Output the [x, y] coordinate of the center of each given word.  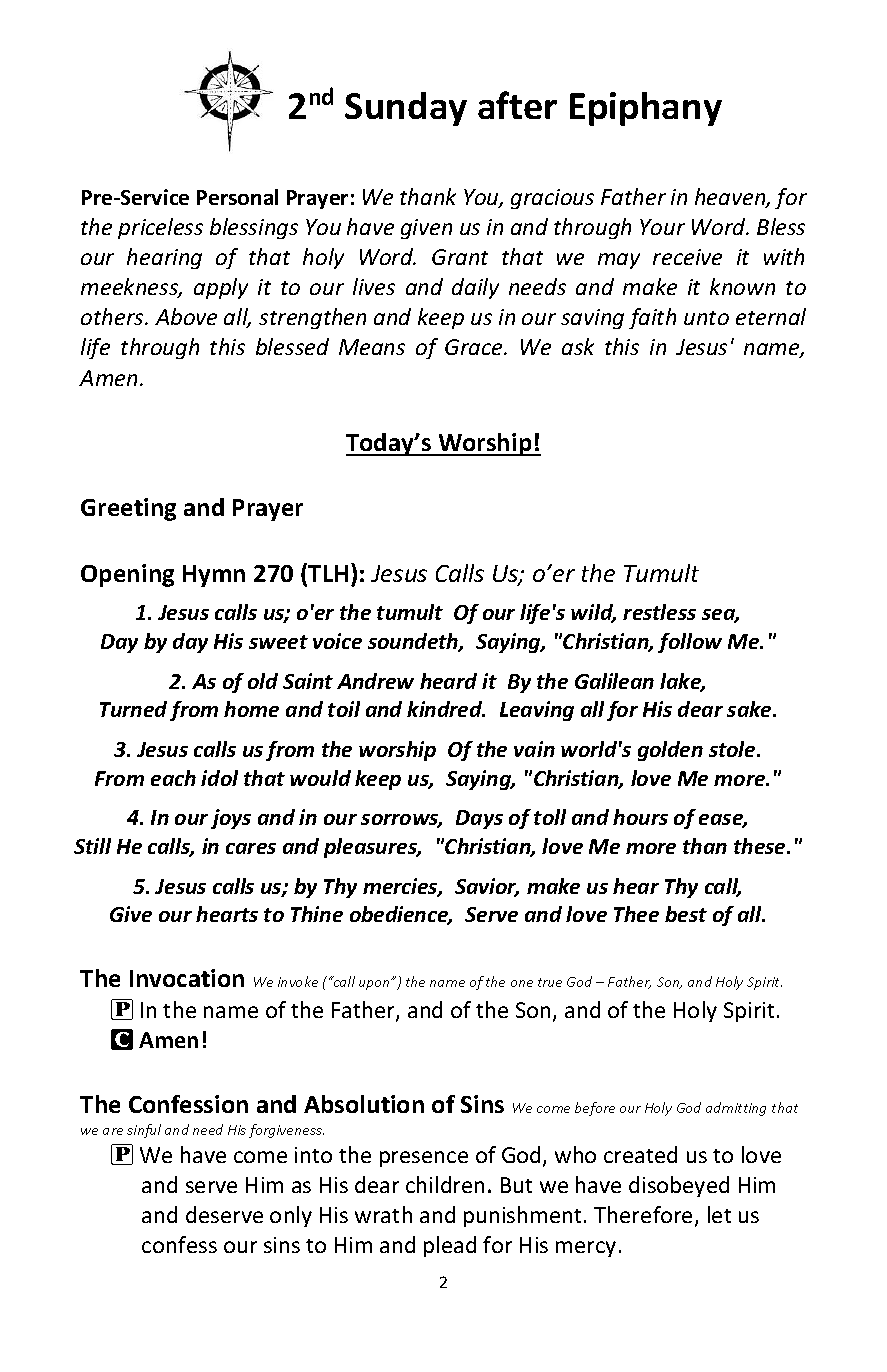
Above [186, 316]
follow [690, 643]
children [445, 1184]
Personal [237, 197]
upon [375, 984]
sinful [144, 1131]
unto [706, 318]
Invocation [187, 978]
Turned [133, 709]
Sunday [406, 109]
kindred [446, 709]
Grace [475, 347]
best [686, 914]
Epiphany [646, 109]
